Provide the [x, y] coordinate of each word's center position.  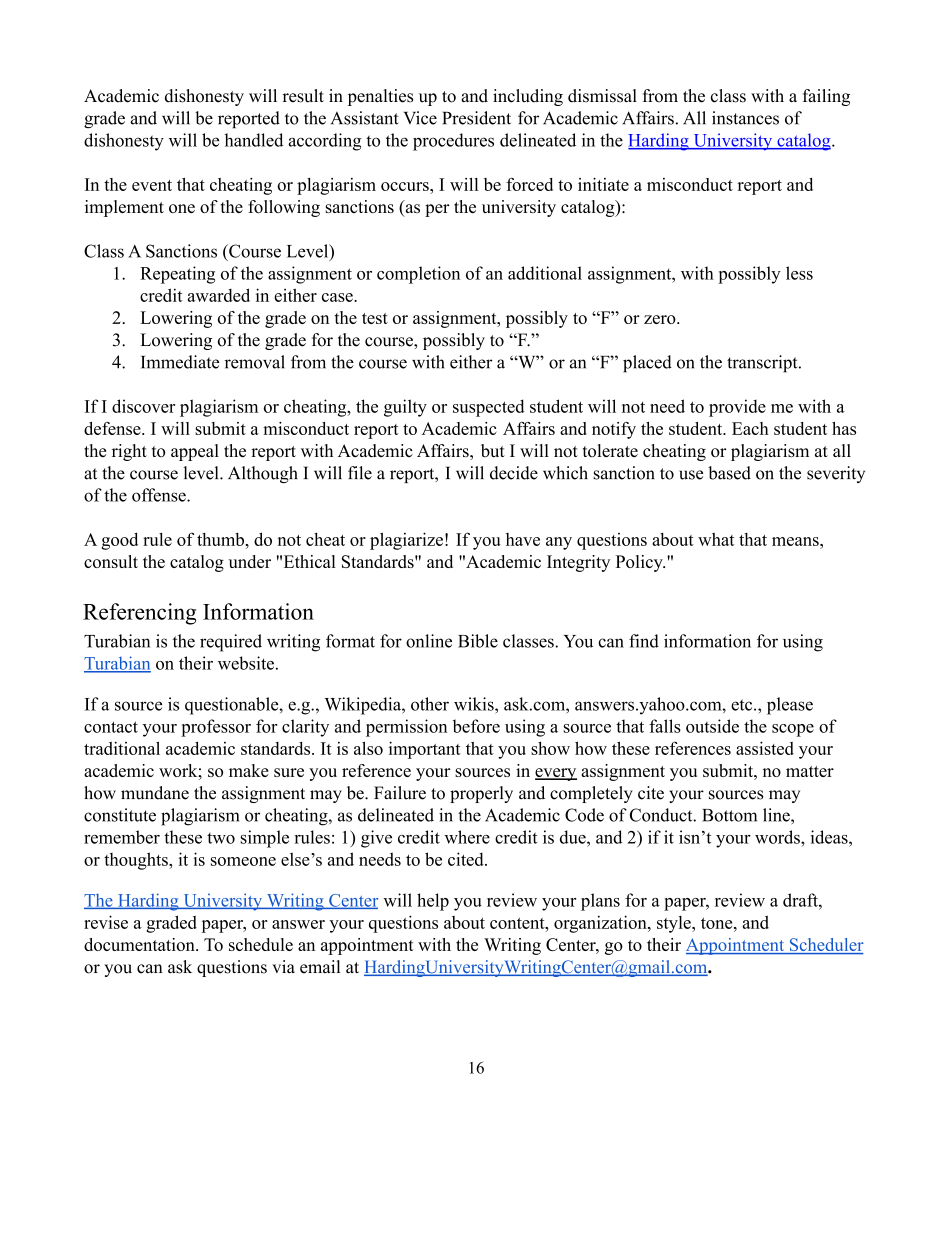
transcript [763, 364]
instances [745, 118]
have [523, 539]
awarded [218, 295]
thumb [220, 539]
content [518, 923]
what [716, 539]
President [477, 118]
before [476, 726]
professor [216, 728]
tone [718, 923]
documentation [140, 944]
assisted [765, 748]
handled [254, 140]
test [375, 318]
